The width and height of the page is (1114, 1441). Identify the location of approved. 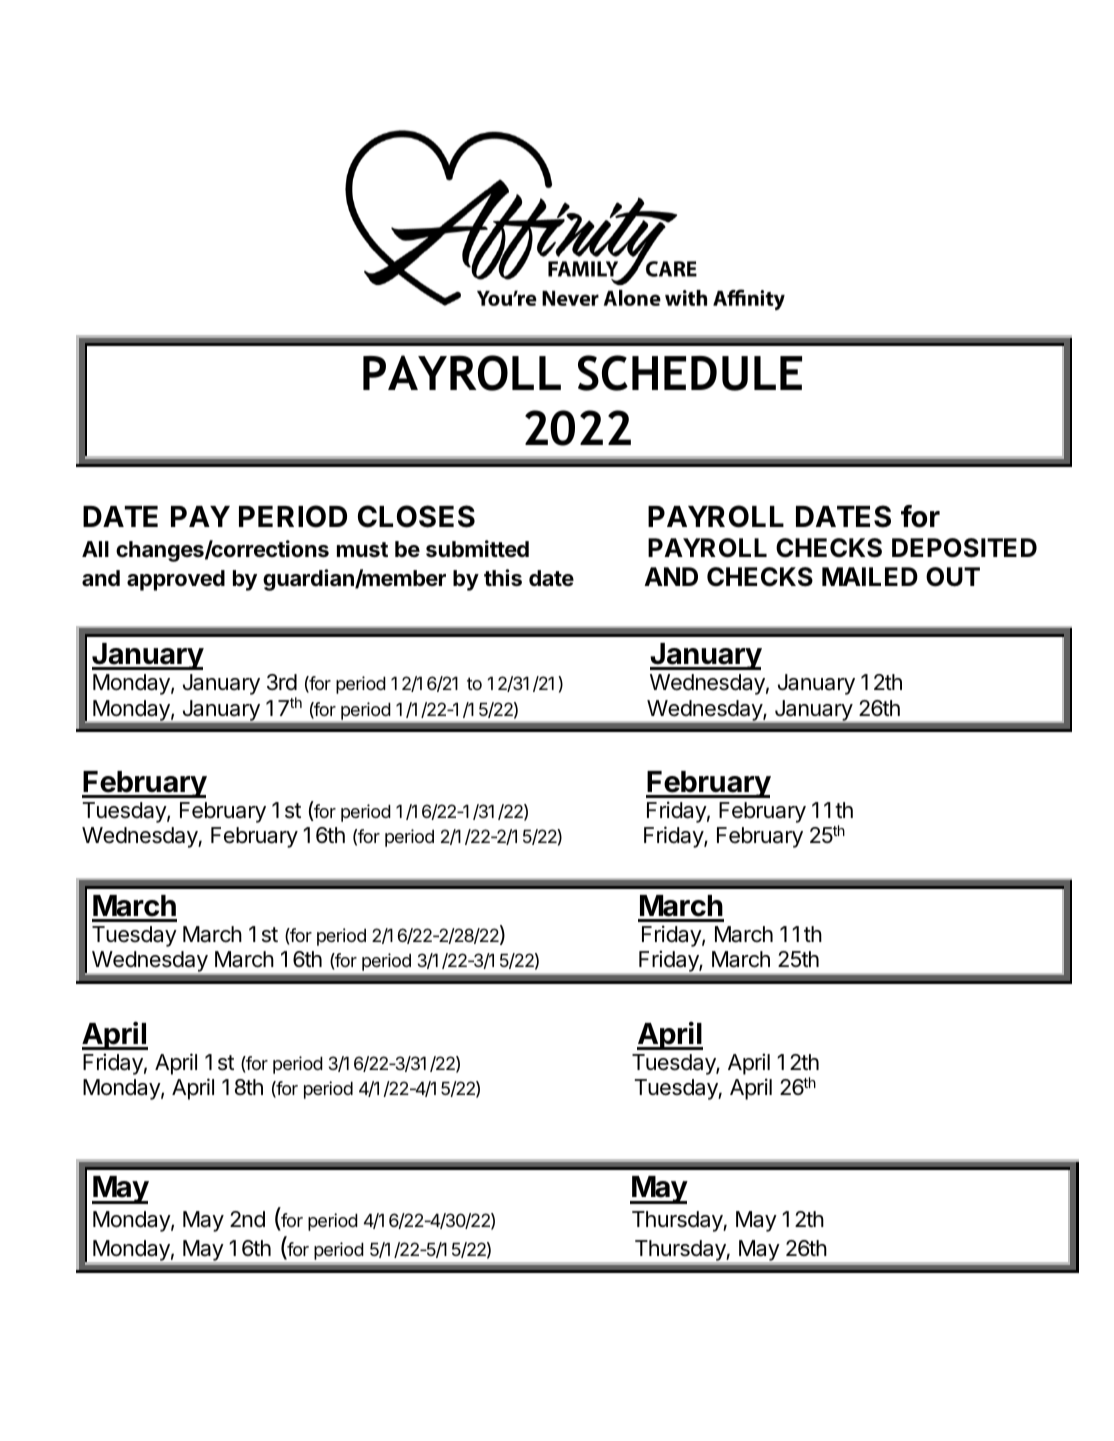
(176, 580).
